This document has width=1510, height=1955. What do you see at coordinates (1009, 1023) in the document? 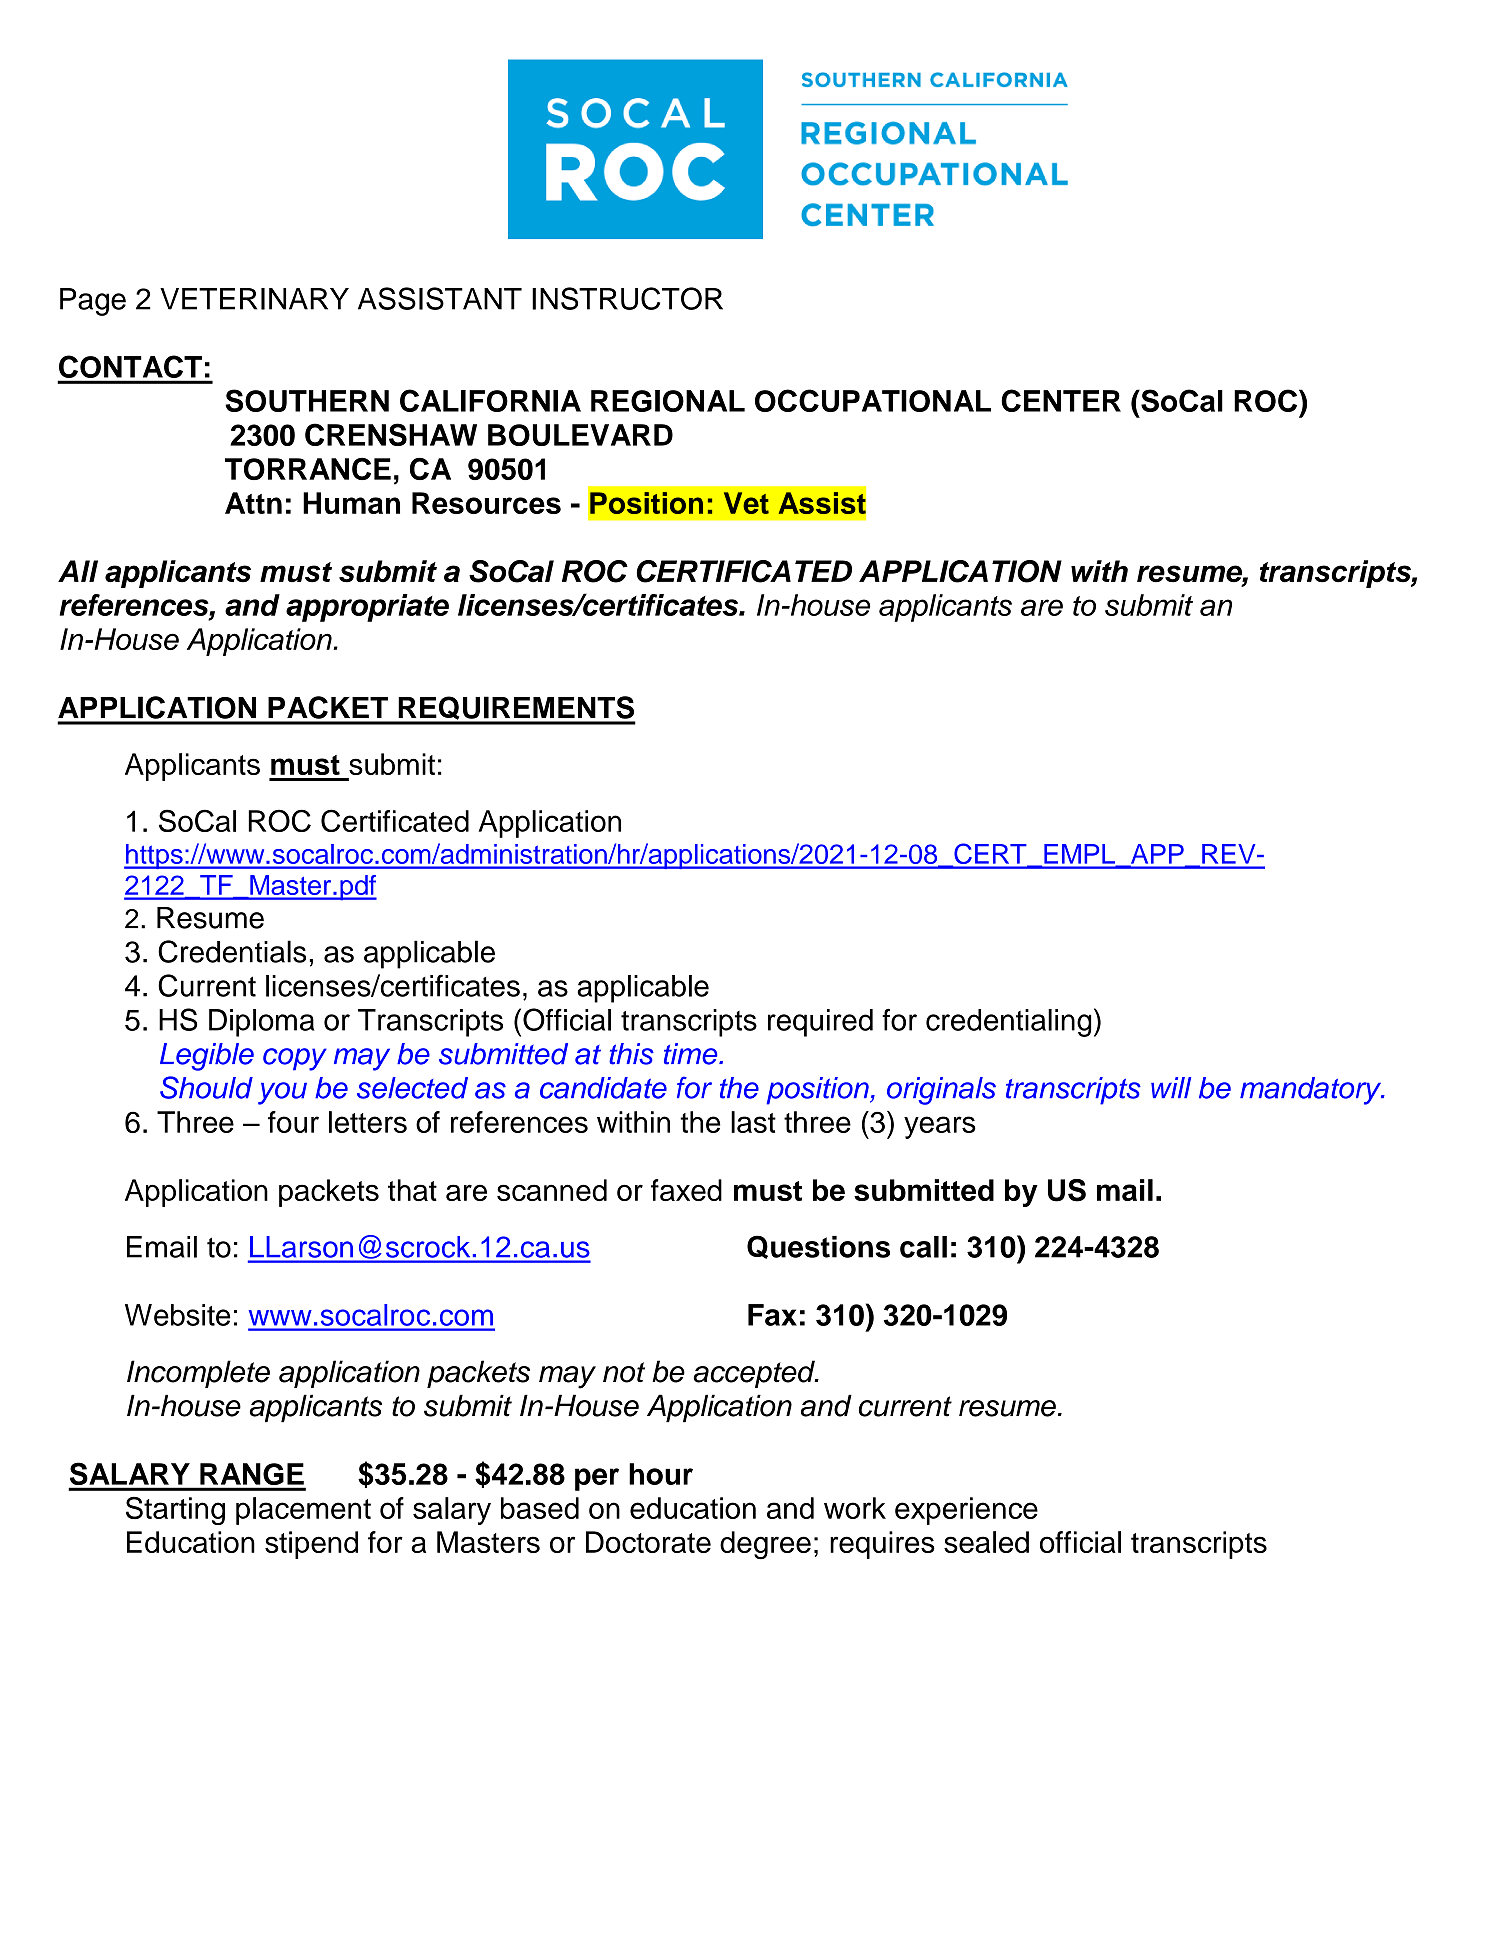
I see `credentialing` at bounding box center [1009, 1023].
